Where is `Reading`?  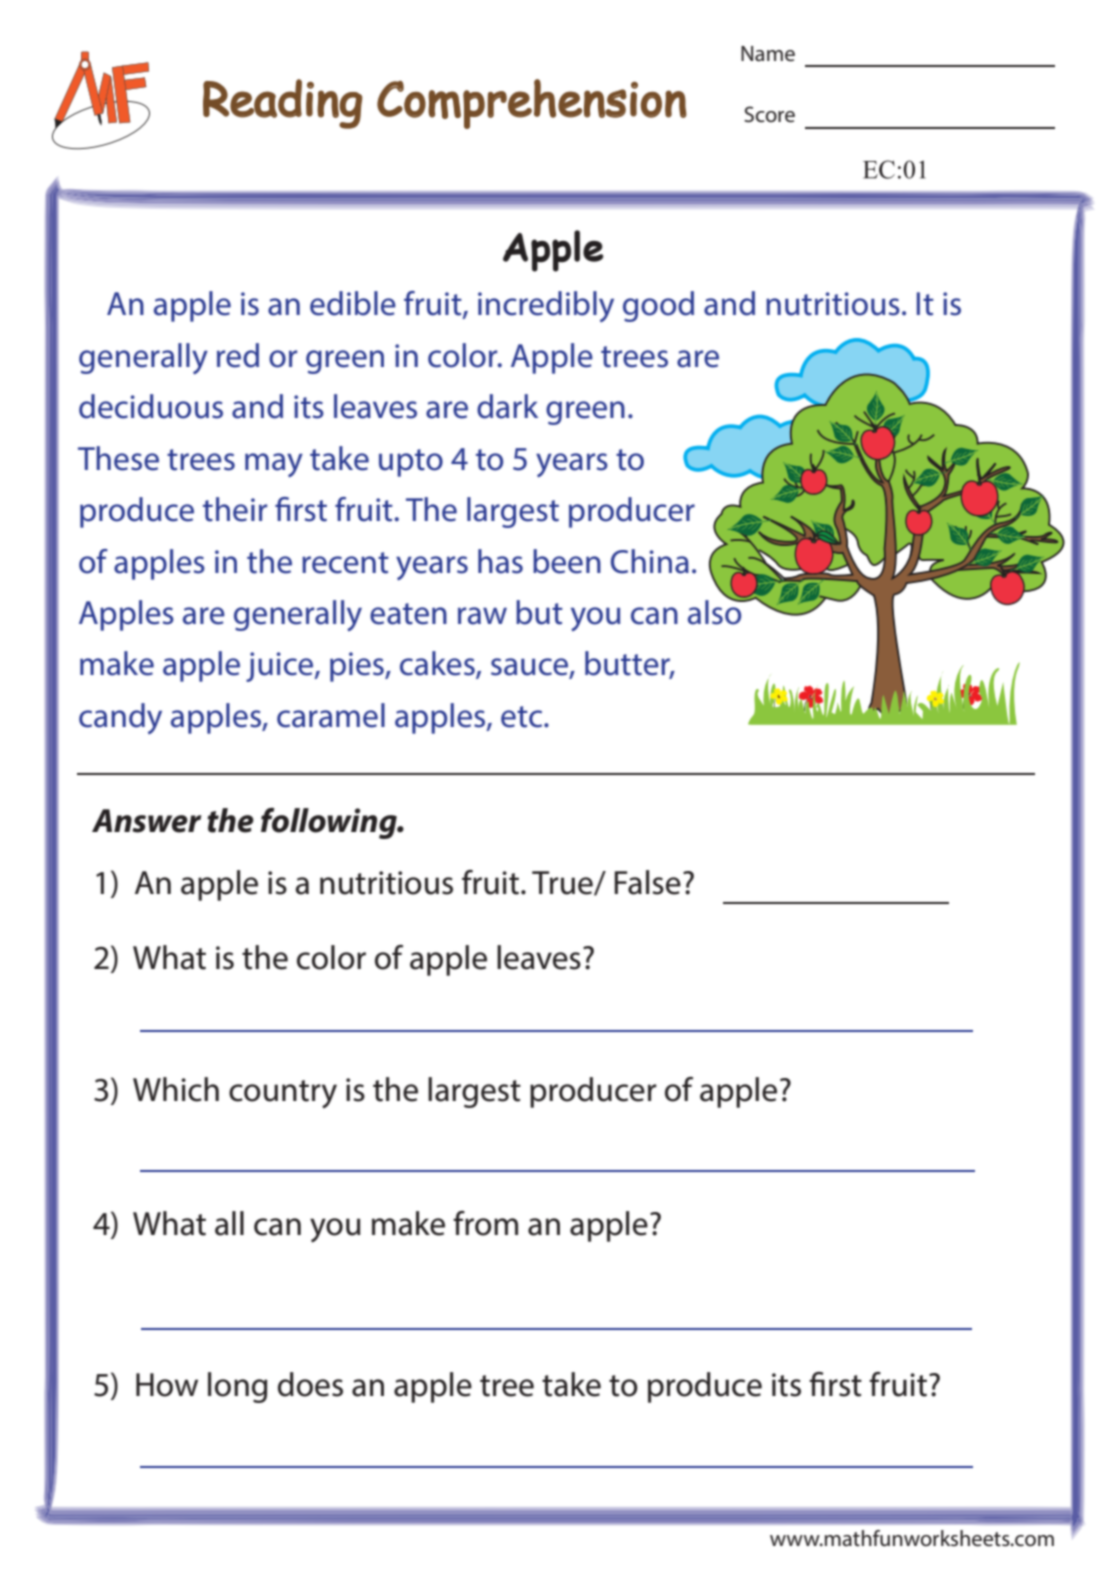 Reading is located at coordinates (282, 104).
